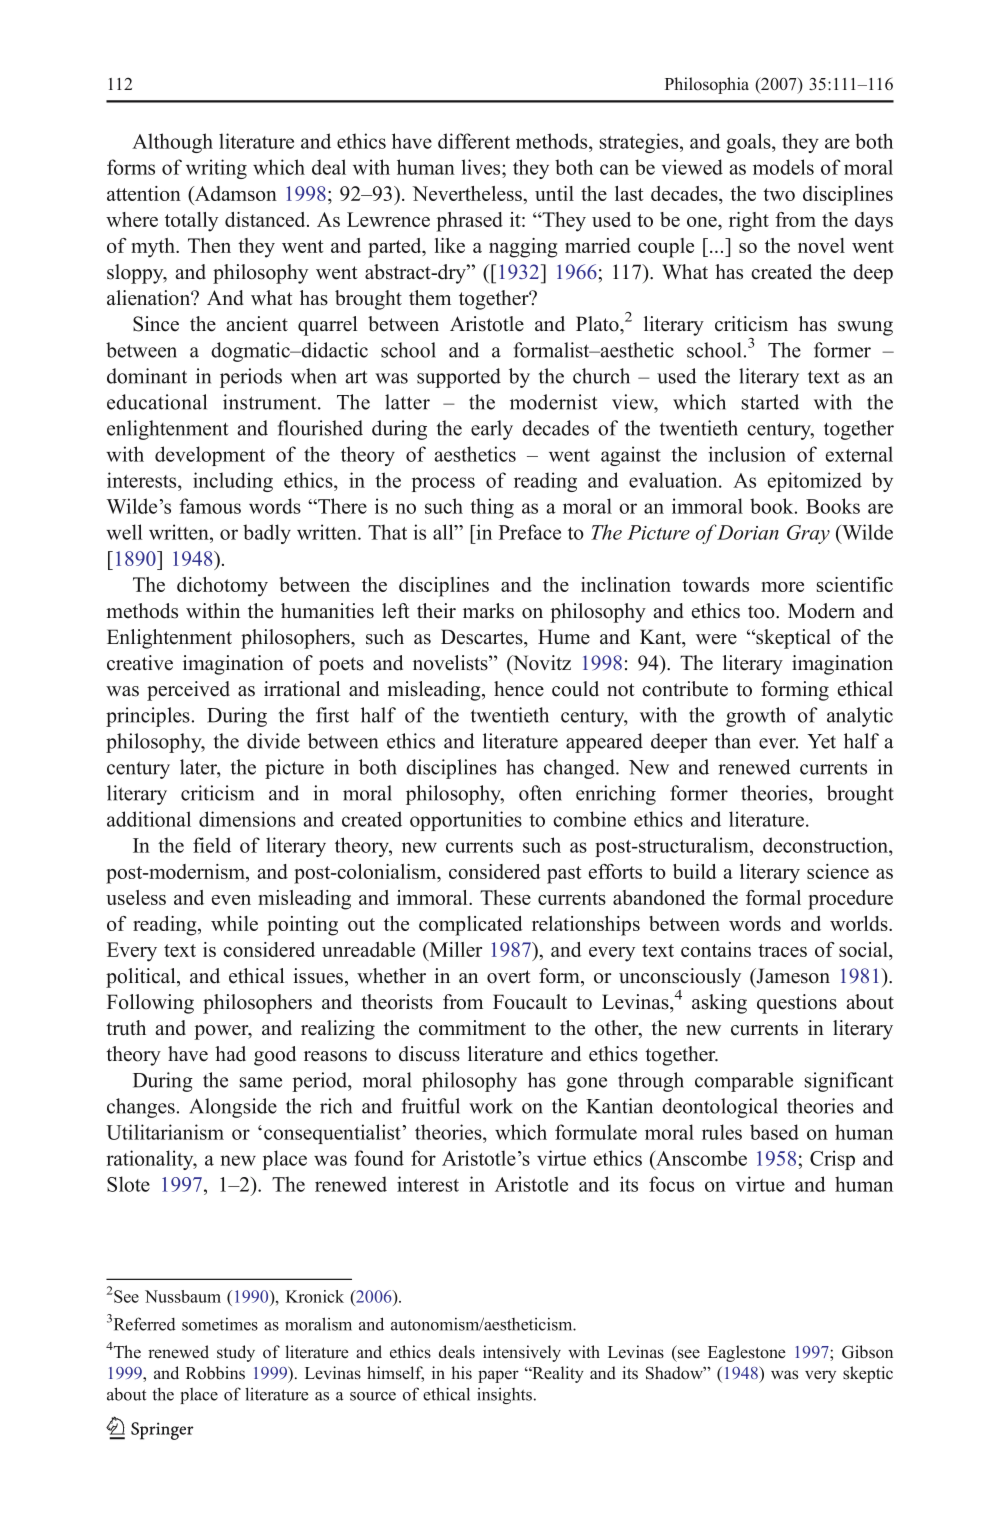 The width and height of the page is (1000, 1516). Describe the element at coordinates (519, 689) in the page. I see `hence` at that location.
